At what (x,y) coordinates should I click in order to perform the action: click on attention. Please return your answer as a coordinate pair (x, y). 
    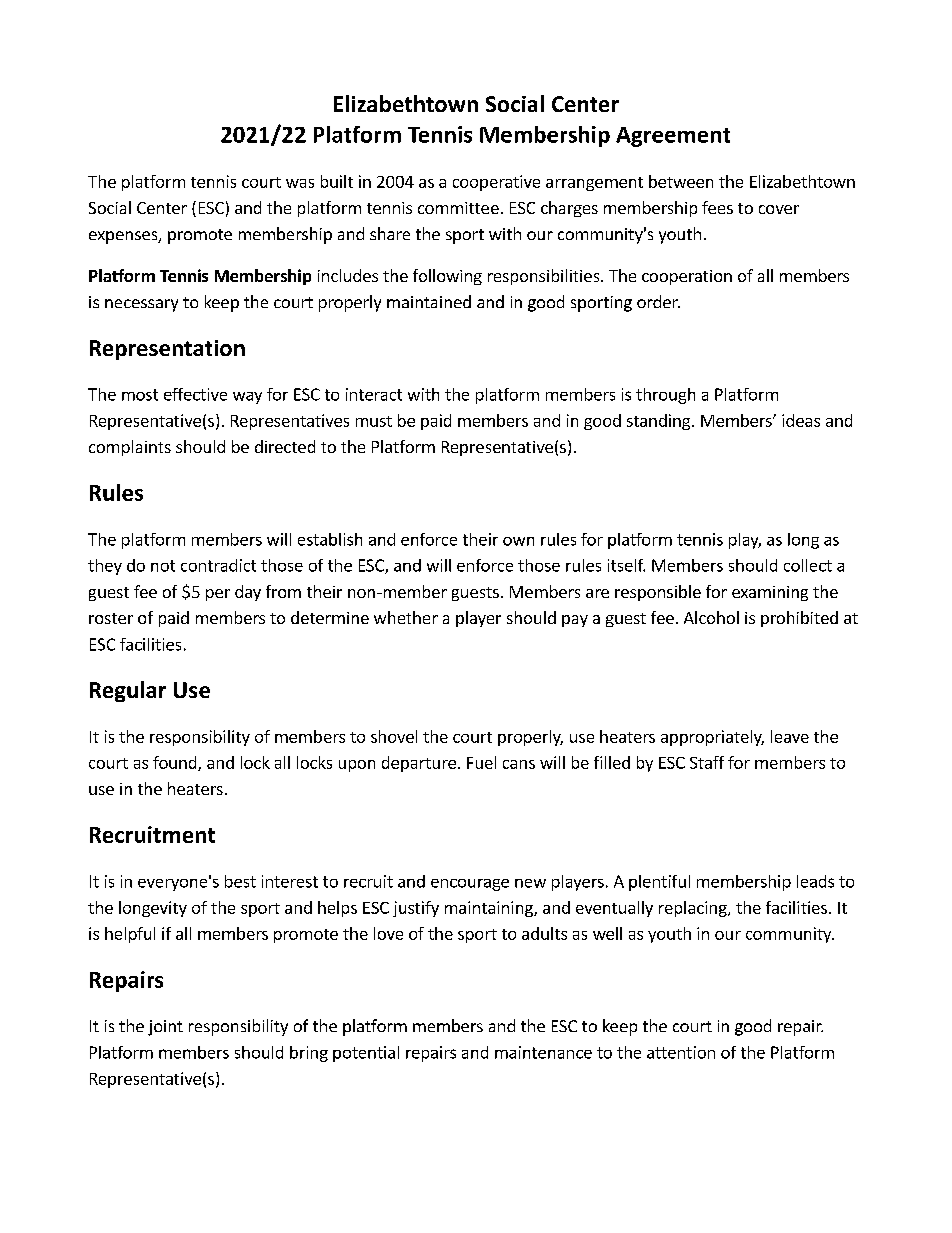
    Looking at the image, I should click on (681, 1052).
